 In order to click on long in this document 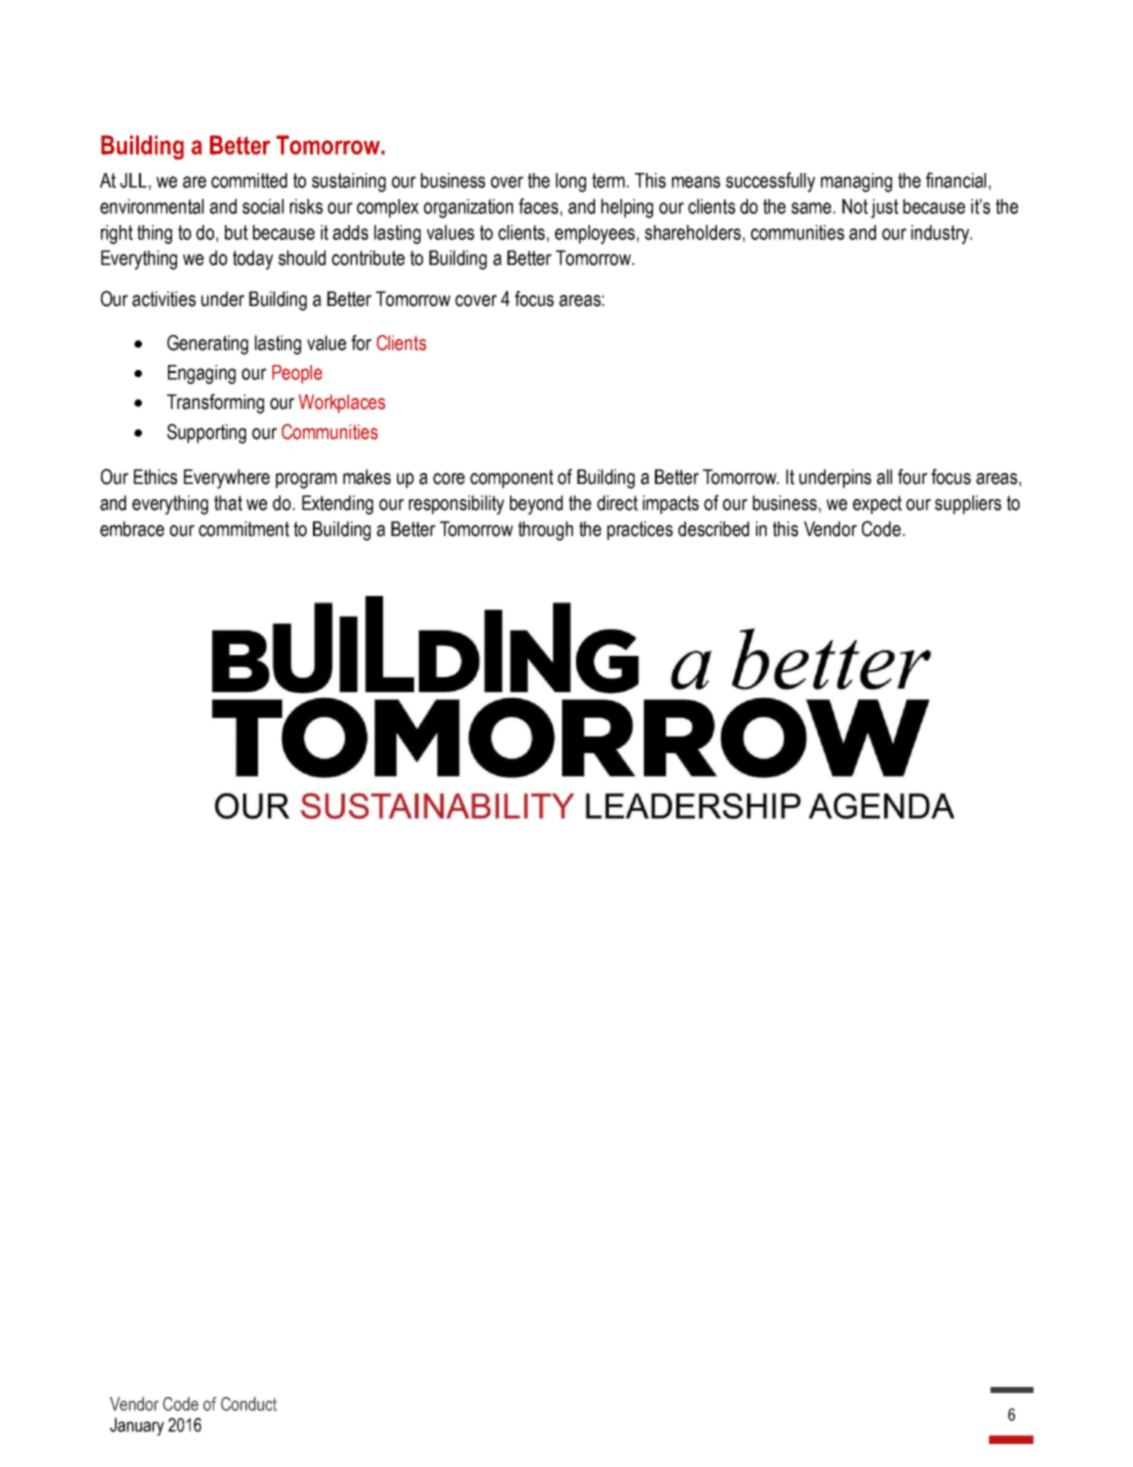, I will do `click(571, 182)`.
